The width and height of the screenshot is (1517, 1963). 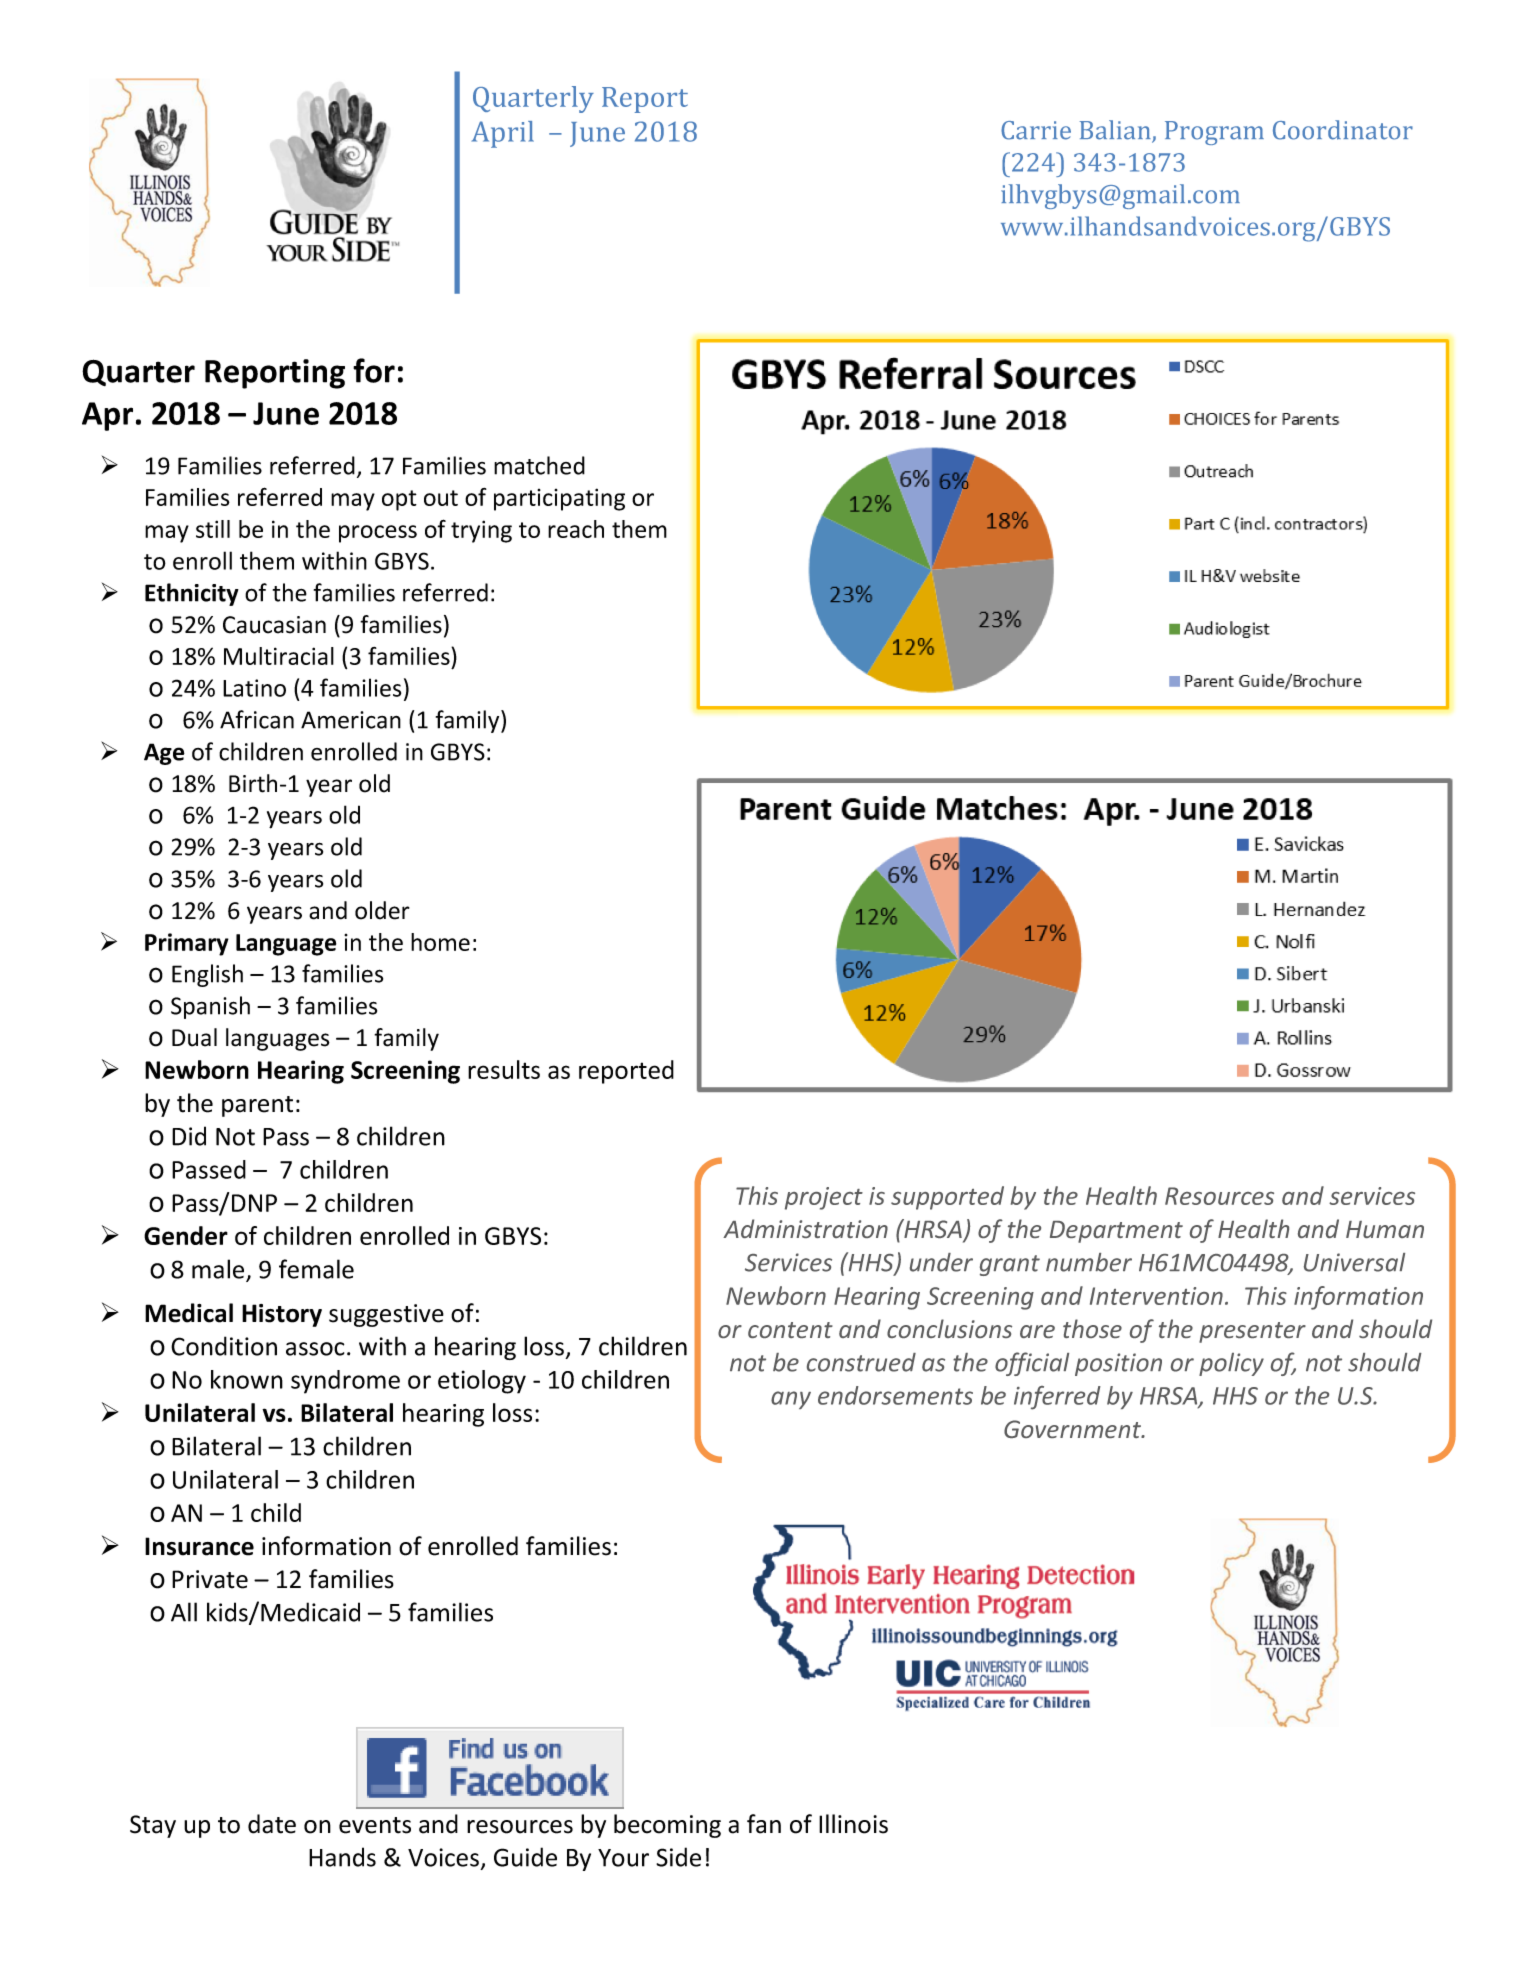 I want to click on content, so click(x=790, y=1330).
